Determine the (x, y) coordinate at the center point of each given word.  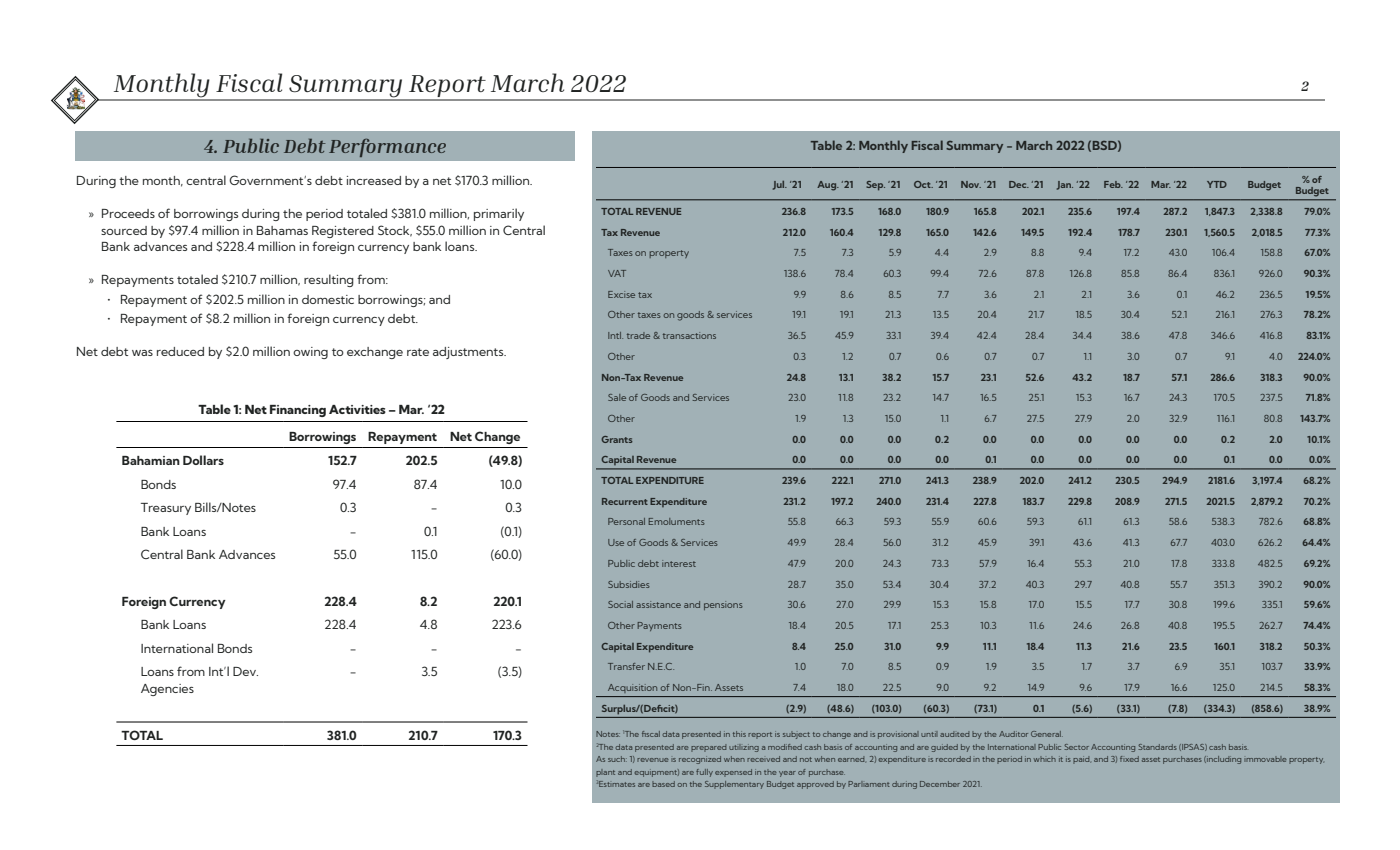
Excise (621, 294)
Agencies (167, 690)
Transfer (626, 666)
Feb (1113, 184)
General (1047, 734)
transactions (689, 335)
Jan (1065, 185)
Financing (298, 411)
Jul (780, 185)
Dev (245, 671)
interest (679, 563)
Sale (617, 397)
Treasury (166, 509)
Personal (626, 521)
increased (374, 180)
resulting (329, 280)
